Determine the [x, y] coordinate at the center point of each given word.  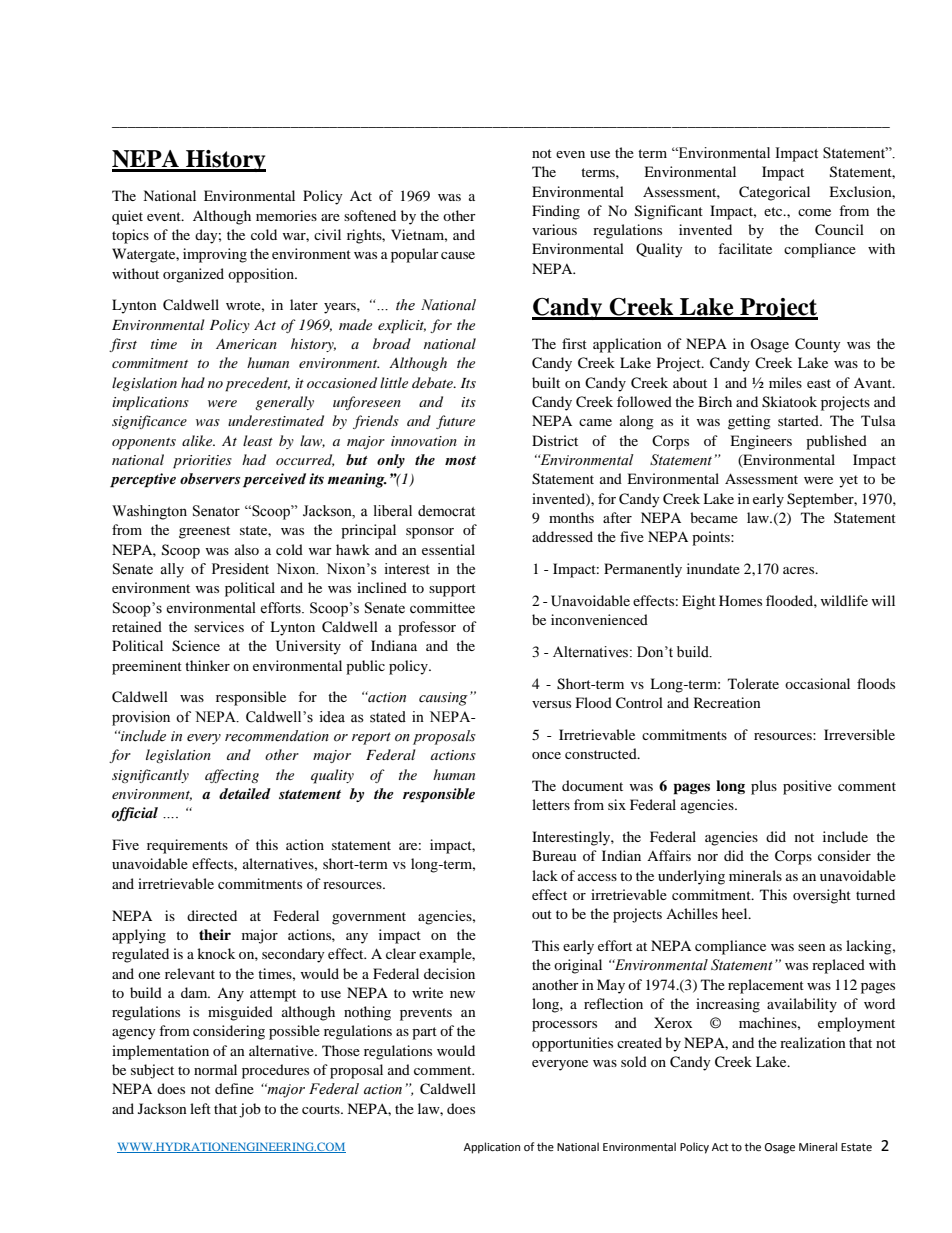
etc [774, 211]
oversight [822, 896]
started [799, 420]
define [234, 1088]
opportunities [572, 1044]
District [555, 440]
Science [196, 646]
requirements [187, 846]
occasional [817, 683]
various [554, 229]
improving [215, 255]
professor [427, 628]
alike [198, 440]
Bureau [554, 855]
